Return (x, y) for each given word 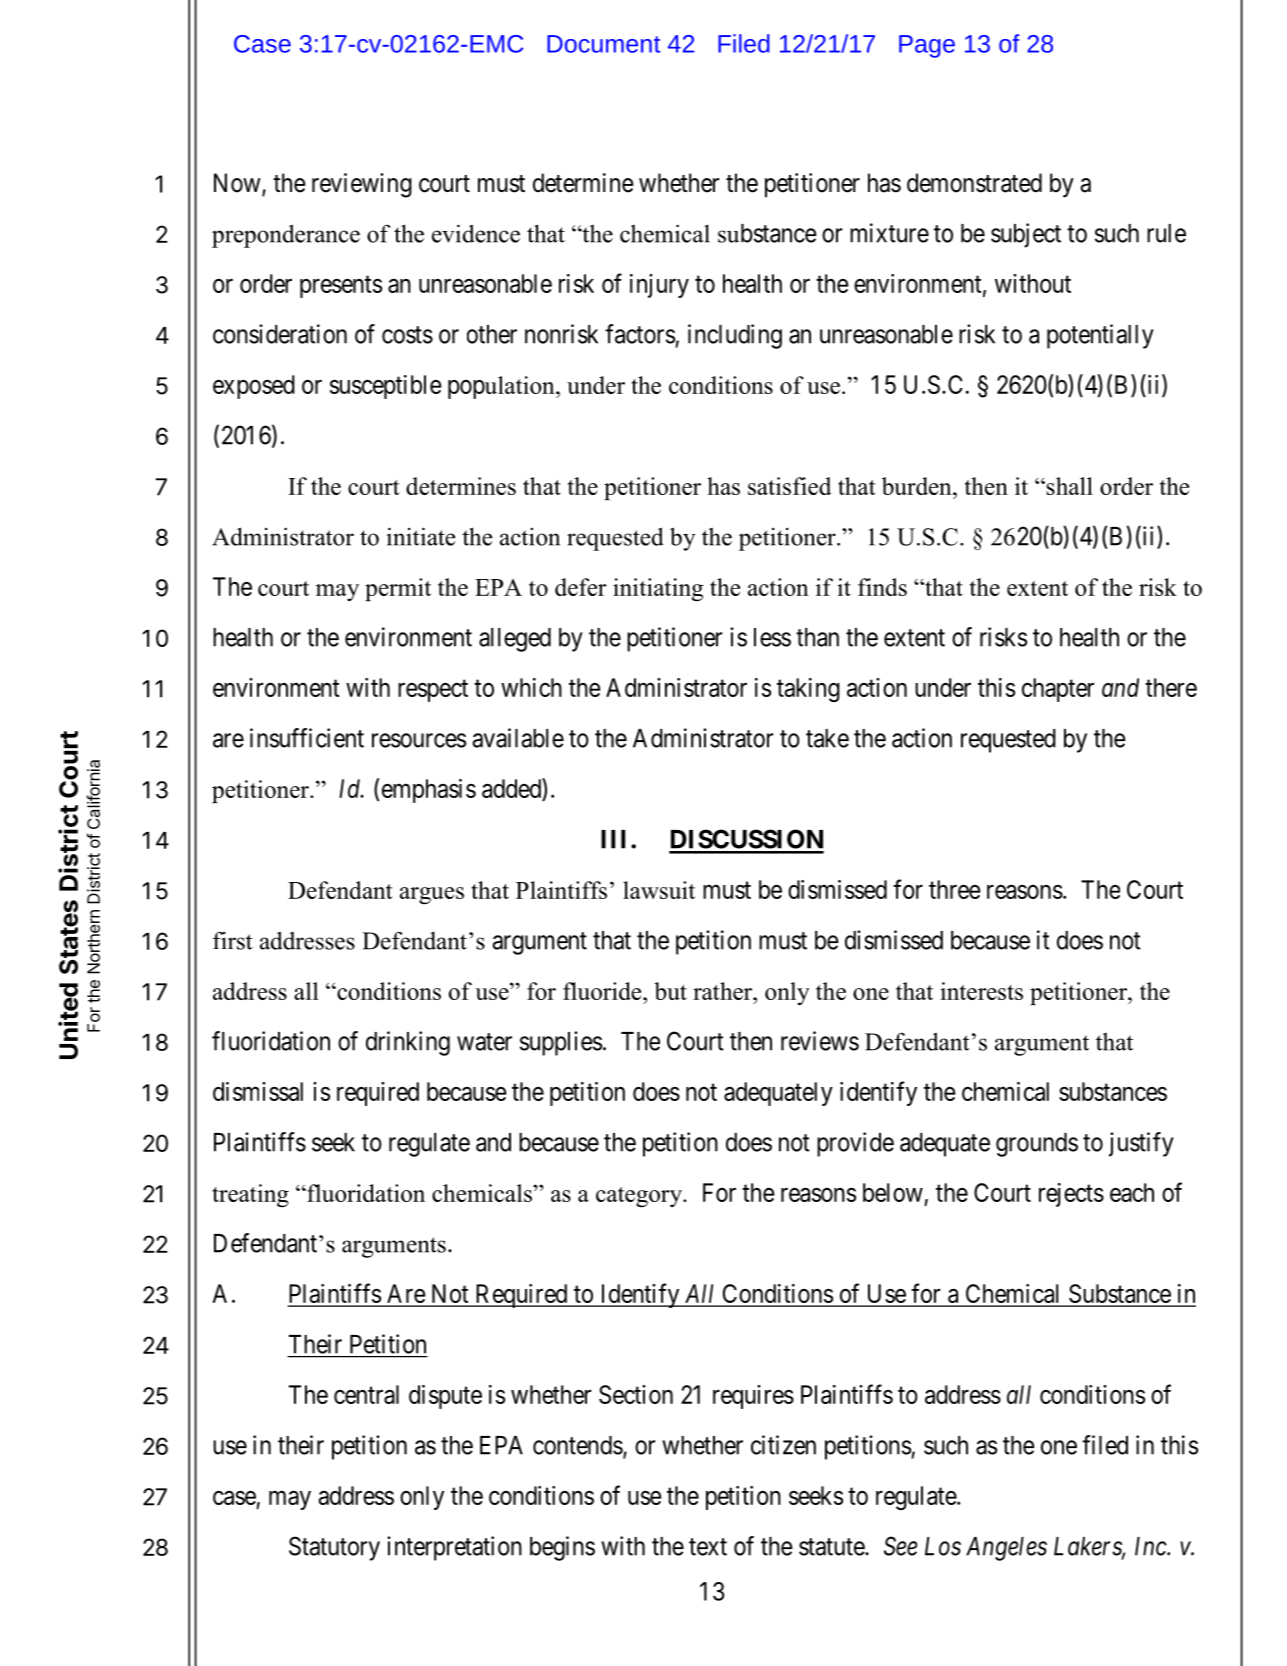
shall (1068, 486)
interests (981, 991)
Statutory (334, 1548)
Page (927, 46)
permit (398, 589)
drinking (408, 1043)
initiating (658, 589)
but (670, 991)
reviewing (362, 185)
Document (604, 44)
